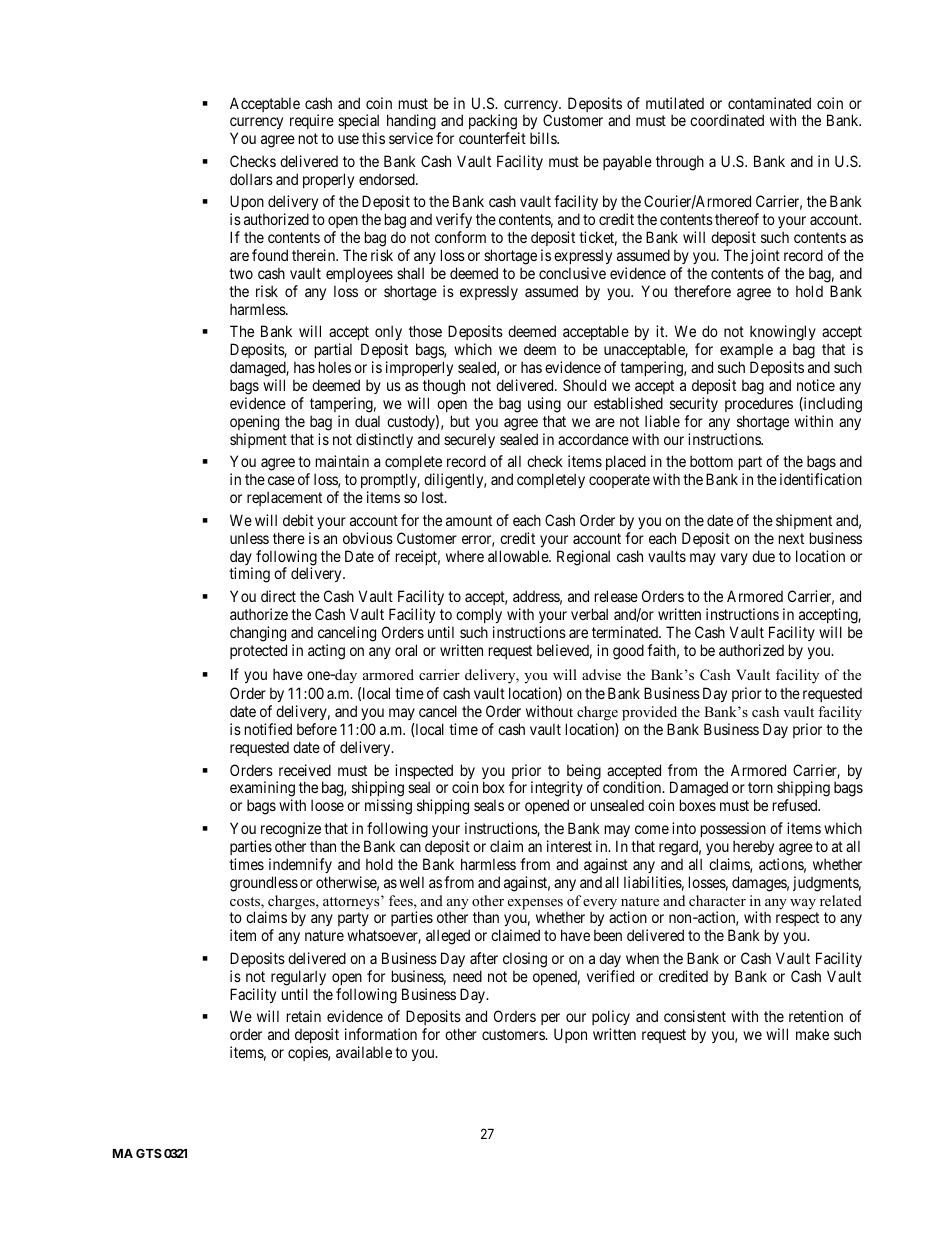 The width and height of the screenshot is (952, 1233). What do you see at coordinates (492, 138) in the screenshot?
I see `counterfeit` at bounding box center [492, 138].
